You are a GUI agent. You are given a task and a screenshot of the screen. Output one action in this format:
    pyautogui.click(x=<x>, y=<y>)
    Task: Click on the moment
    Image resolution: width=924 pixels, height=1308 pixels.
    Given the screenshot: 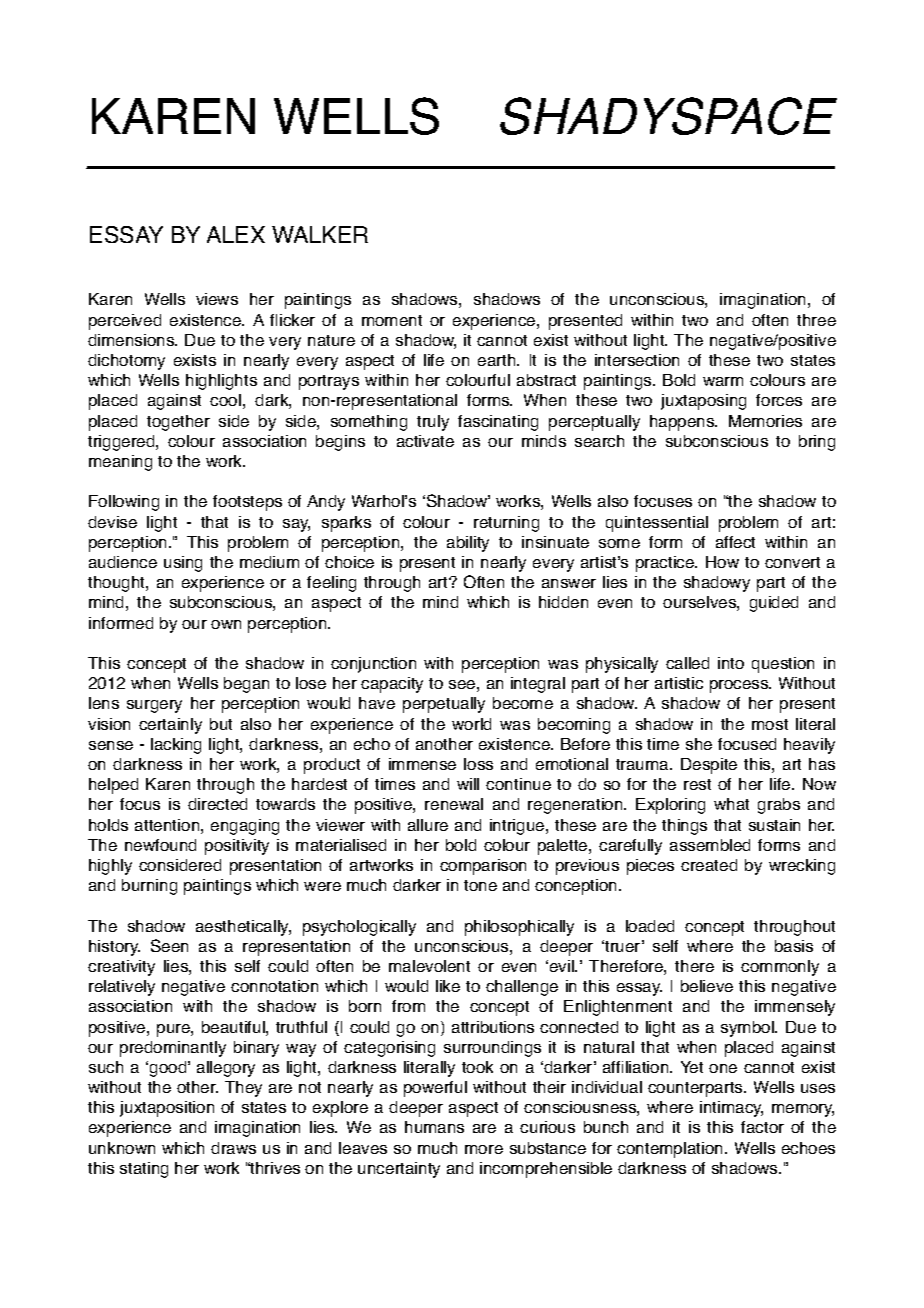 What is the action you would take?
    pyautogui.click(x=392, y=320)
